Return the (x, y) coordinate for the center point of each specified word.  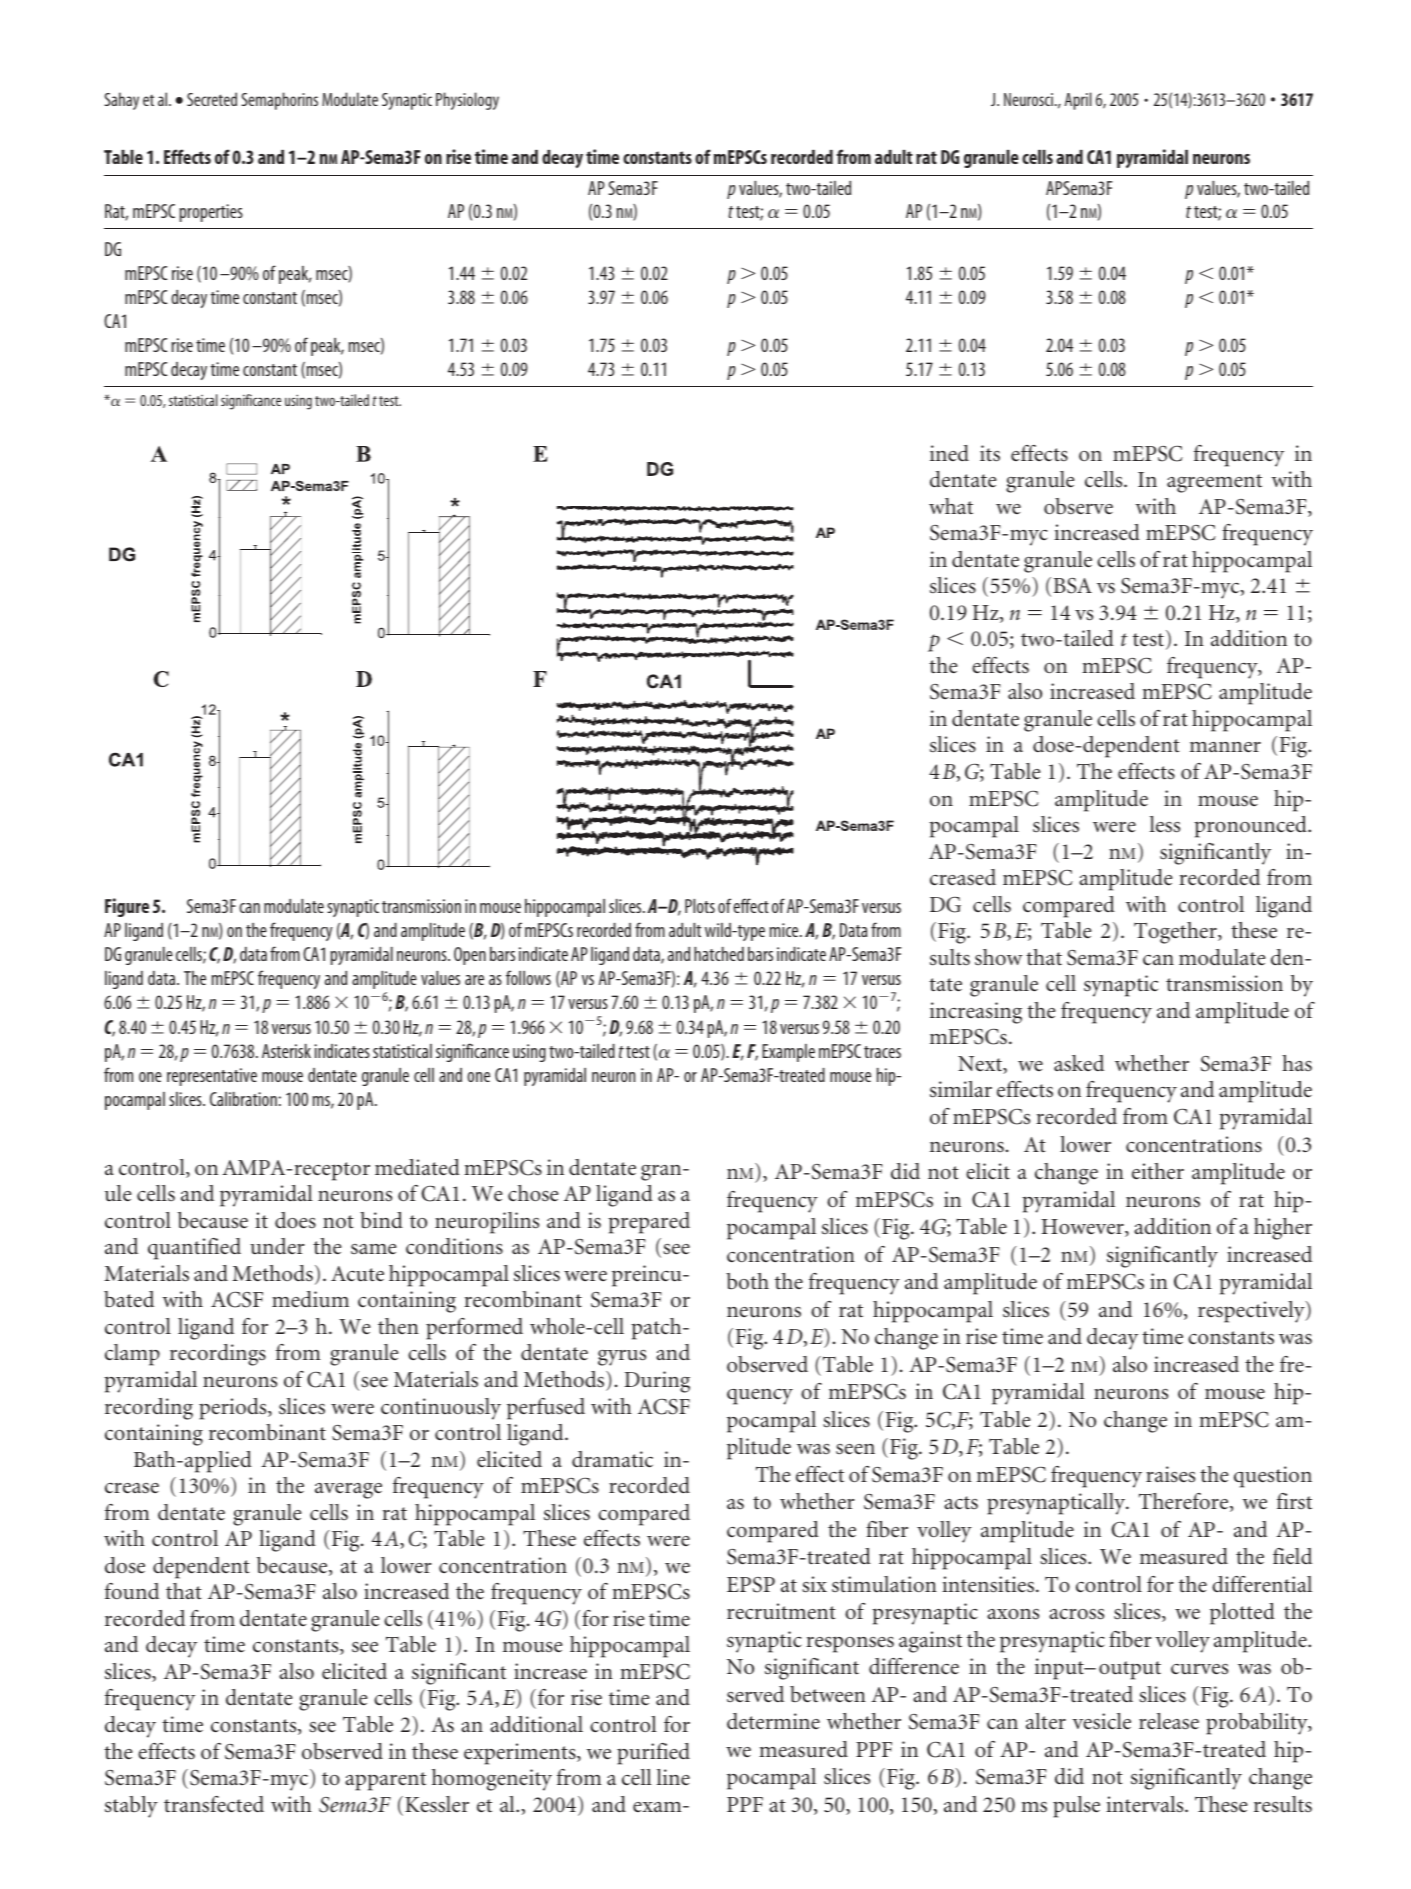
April (1078, 101)
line (673, 1777)
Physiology (467, 101)
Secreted (212, 99)
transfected (214, 1804)
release (1169, 1721)
